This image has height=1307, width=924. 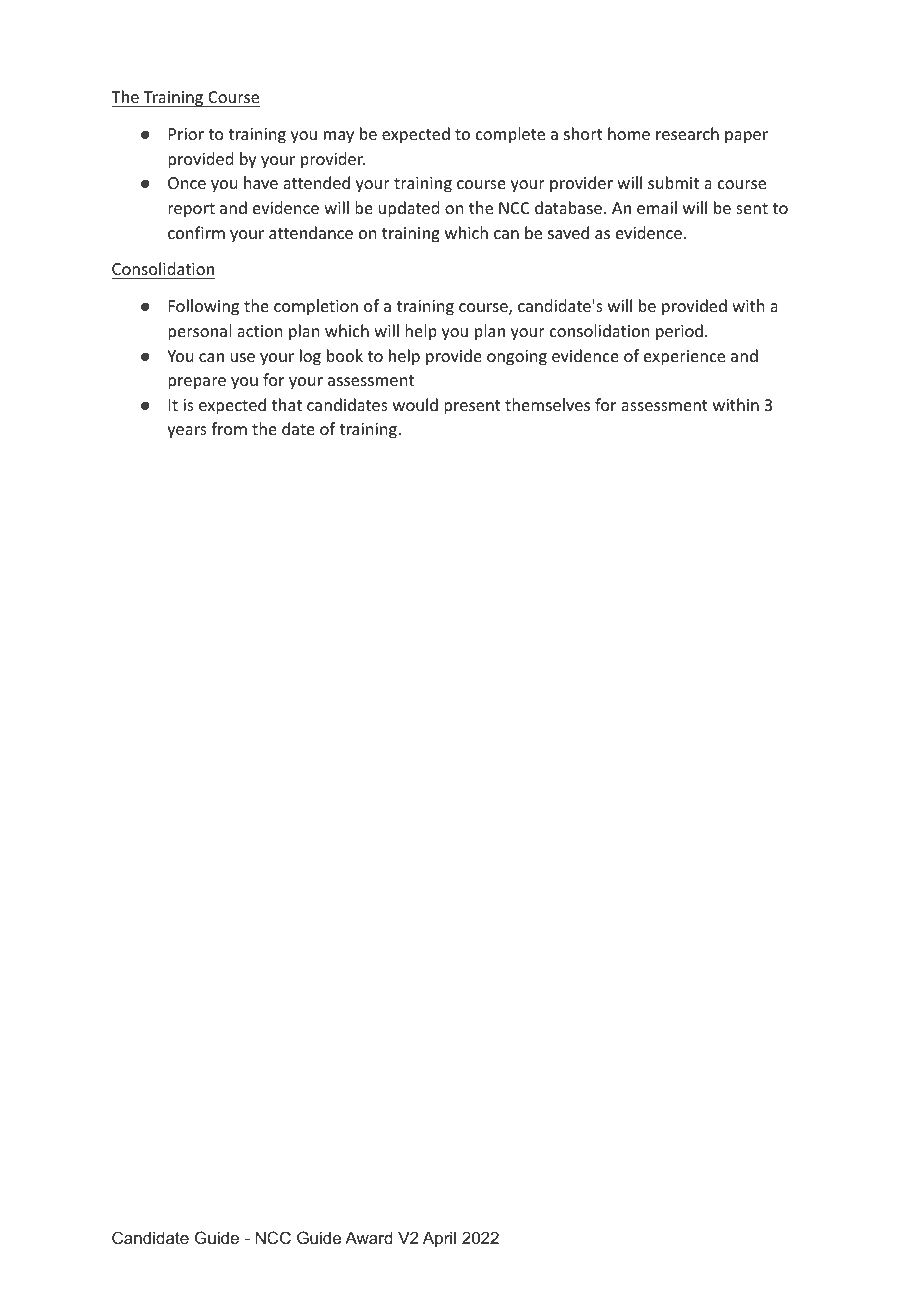 What do you see at coordinates (261, 182) in the image?
I see `have` at bounding box center [261, 182].
